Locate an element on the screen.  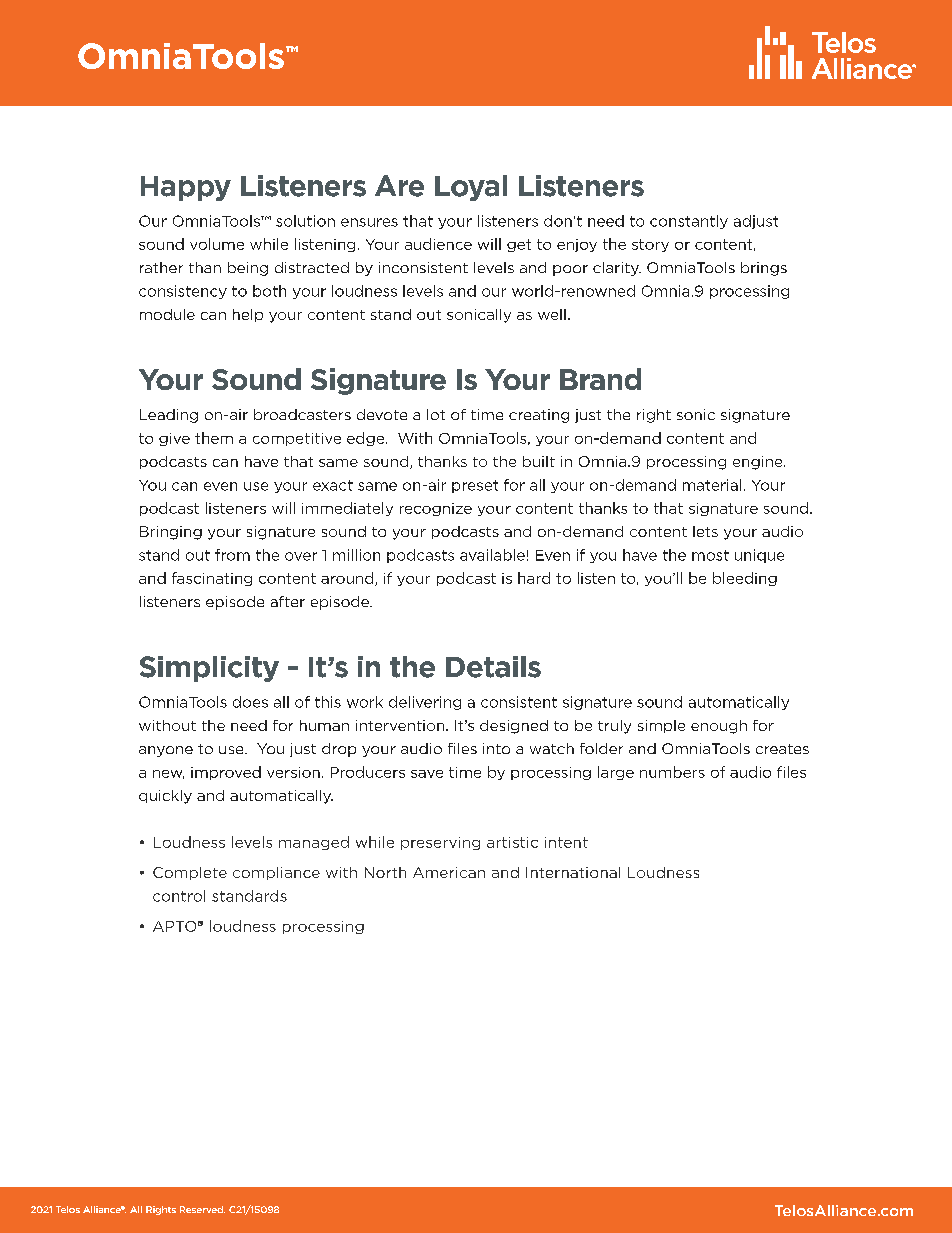
volume is located at coordinates (217, 244).
